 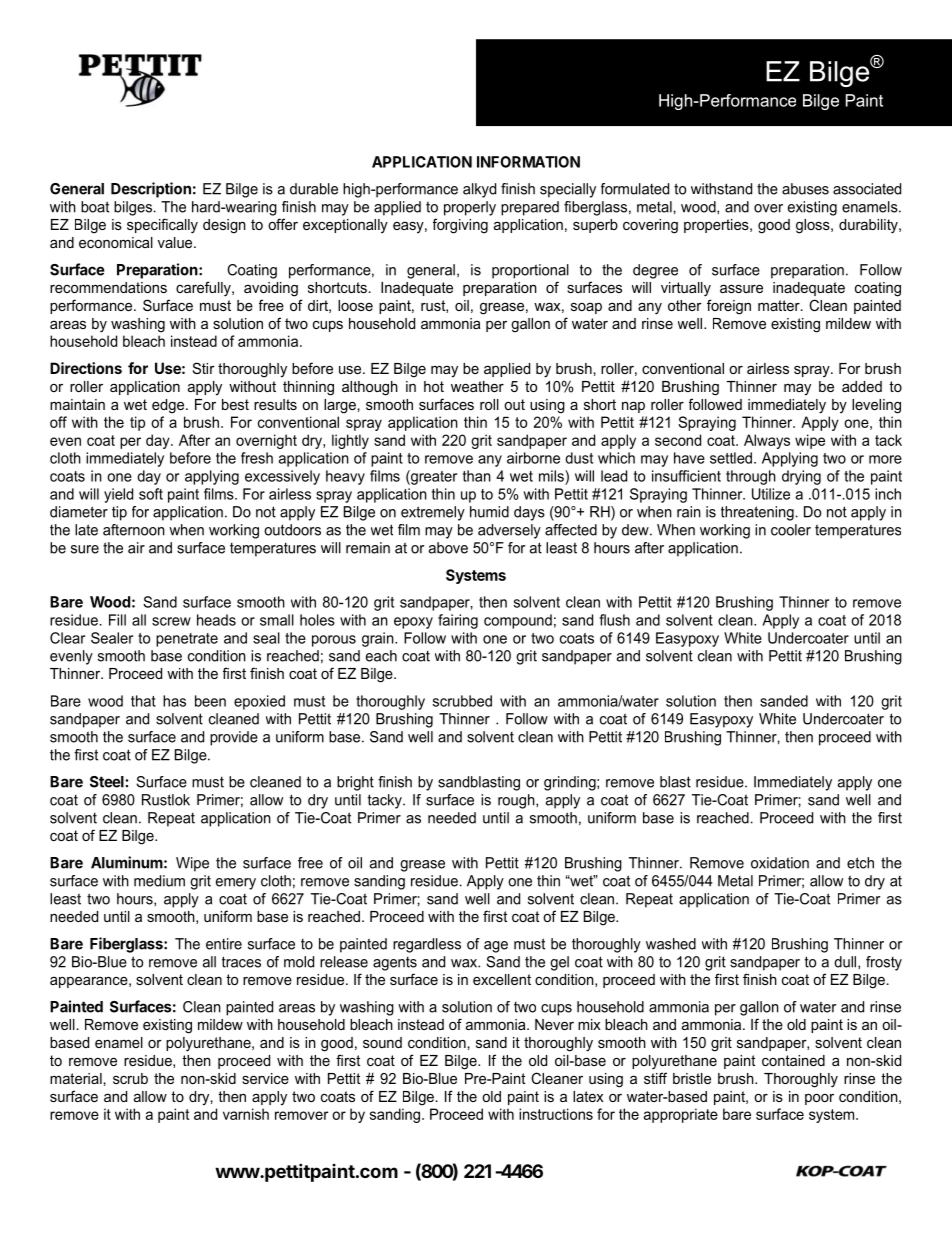 I want to click on soft, so click(x=151, y=494).
